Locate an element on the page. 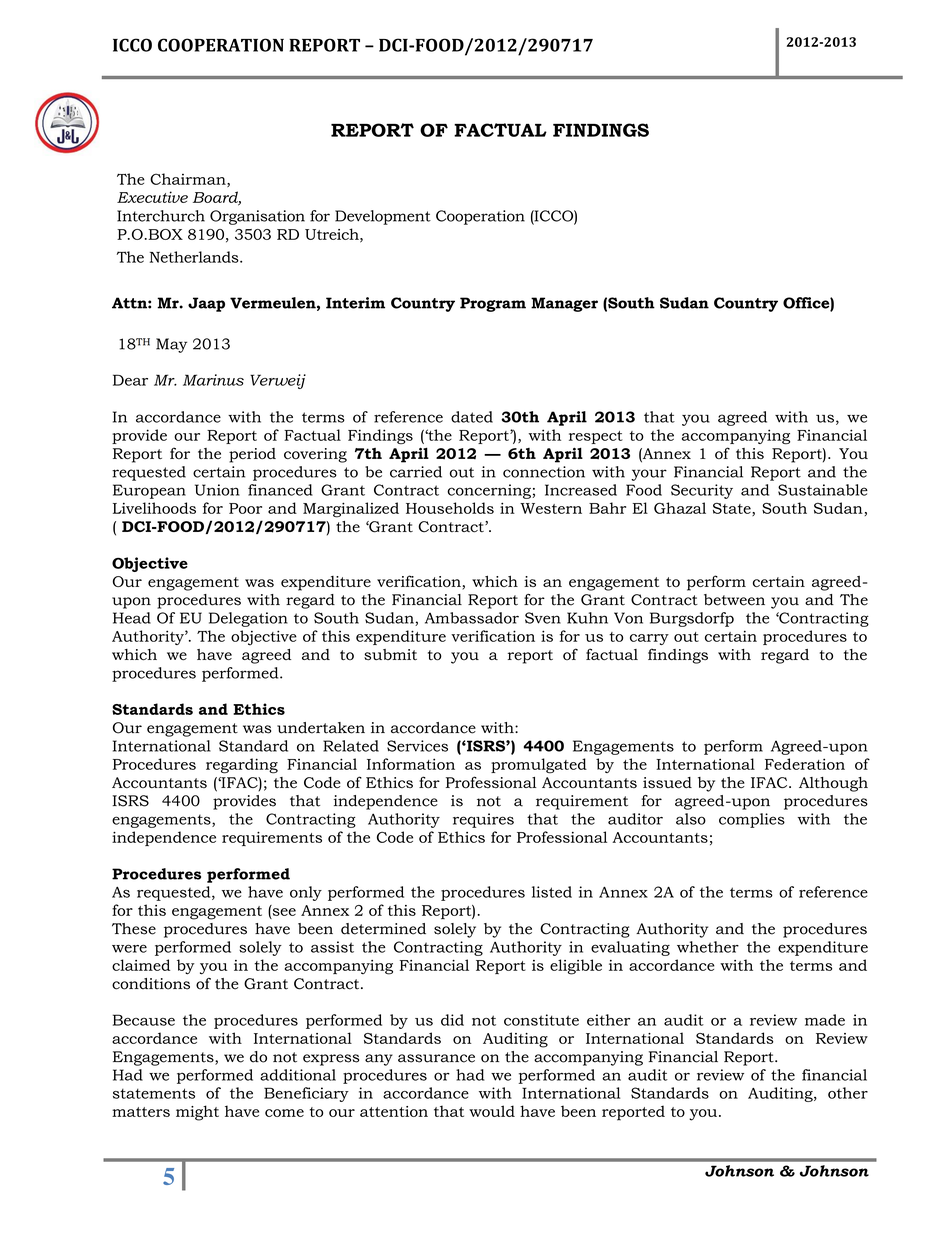 Image resolution: width=952 pixels, height=1233 pixels. Manager is located at coordinates (564, 304).
